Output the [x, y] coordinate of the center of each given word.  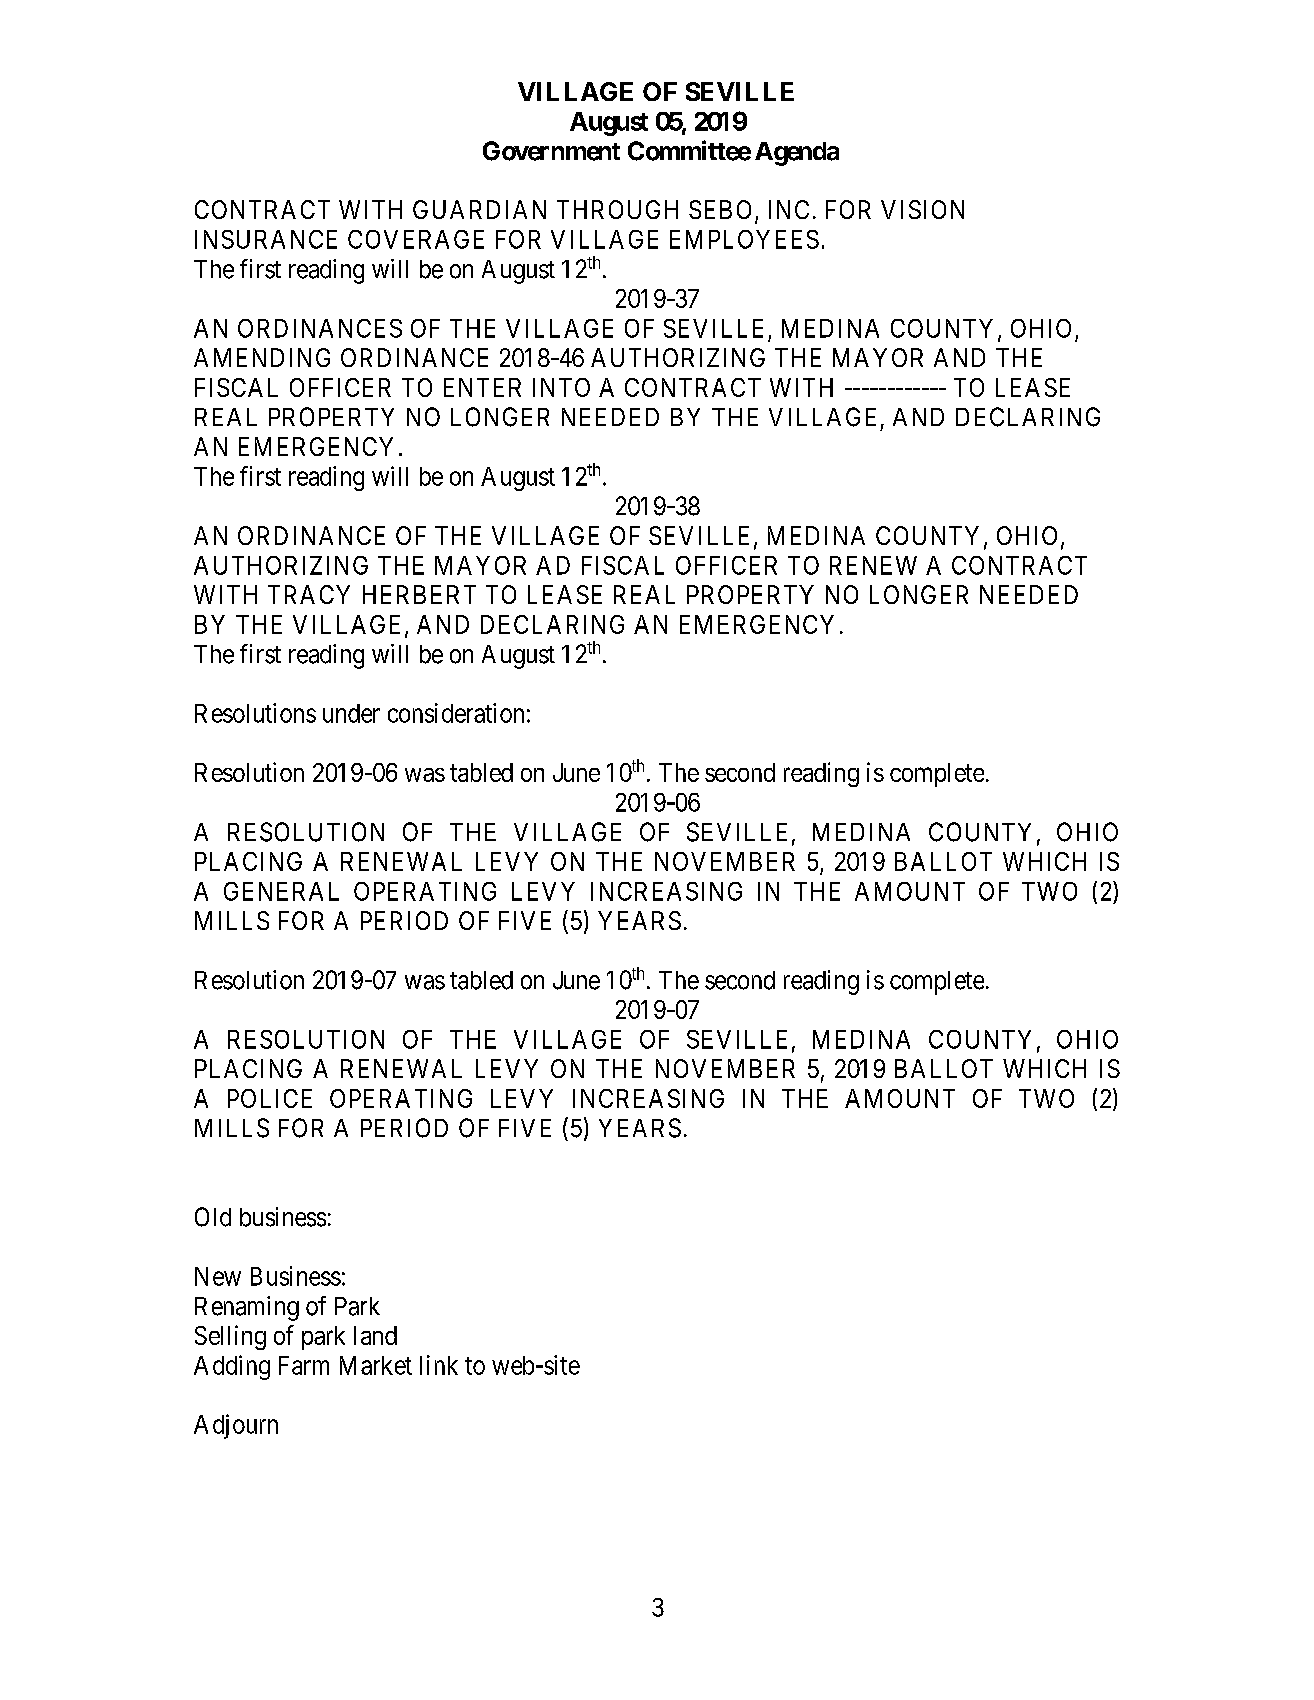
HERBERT [419, 594]
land [375, 1335]
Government [551, 151]
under [351, 713]
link [439, 1365]
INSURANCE [266, 239]
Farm [304, 1365]
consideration [456, 713]
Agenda [797, 154]
